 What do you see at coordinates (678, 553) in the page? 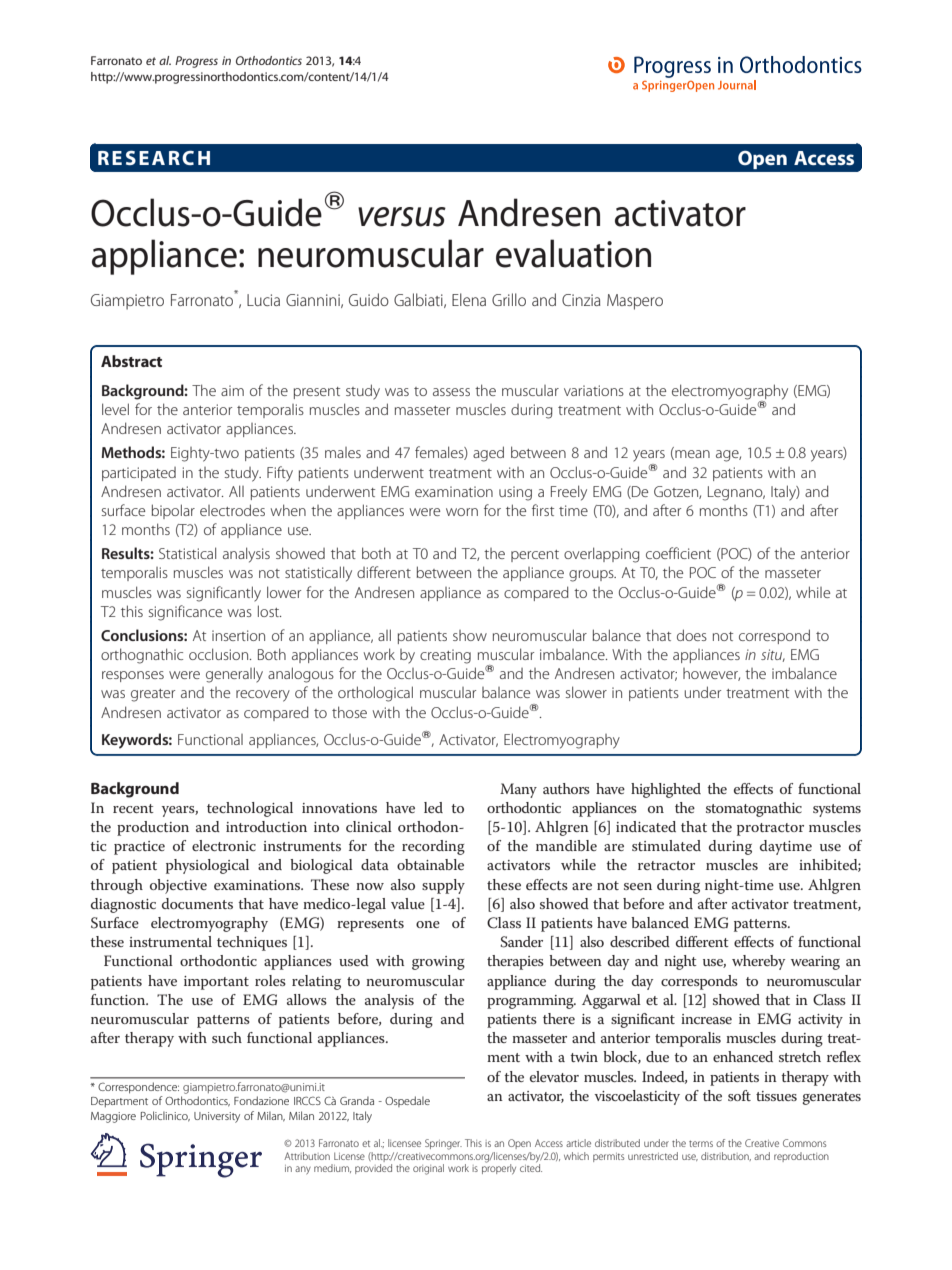
I see `coefficient` at bounding box center [678, 553].
